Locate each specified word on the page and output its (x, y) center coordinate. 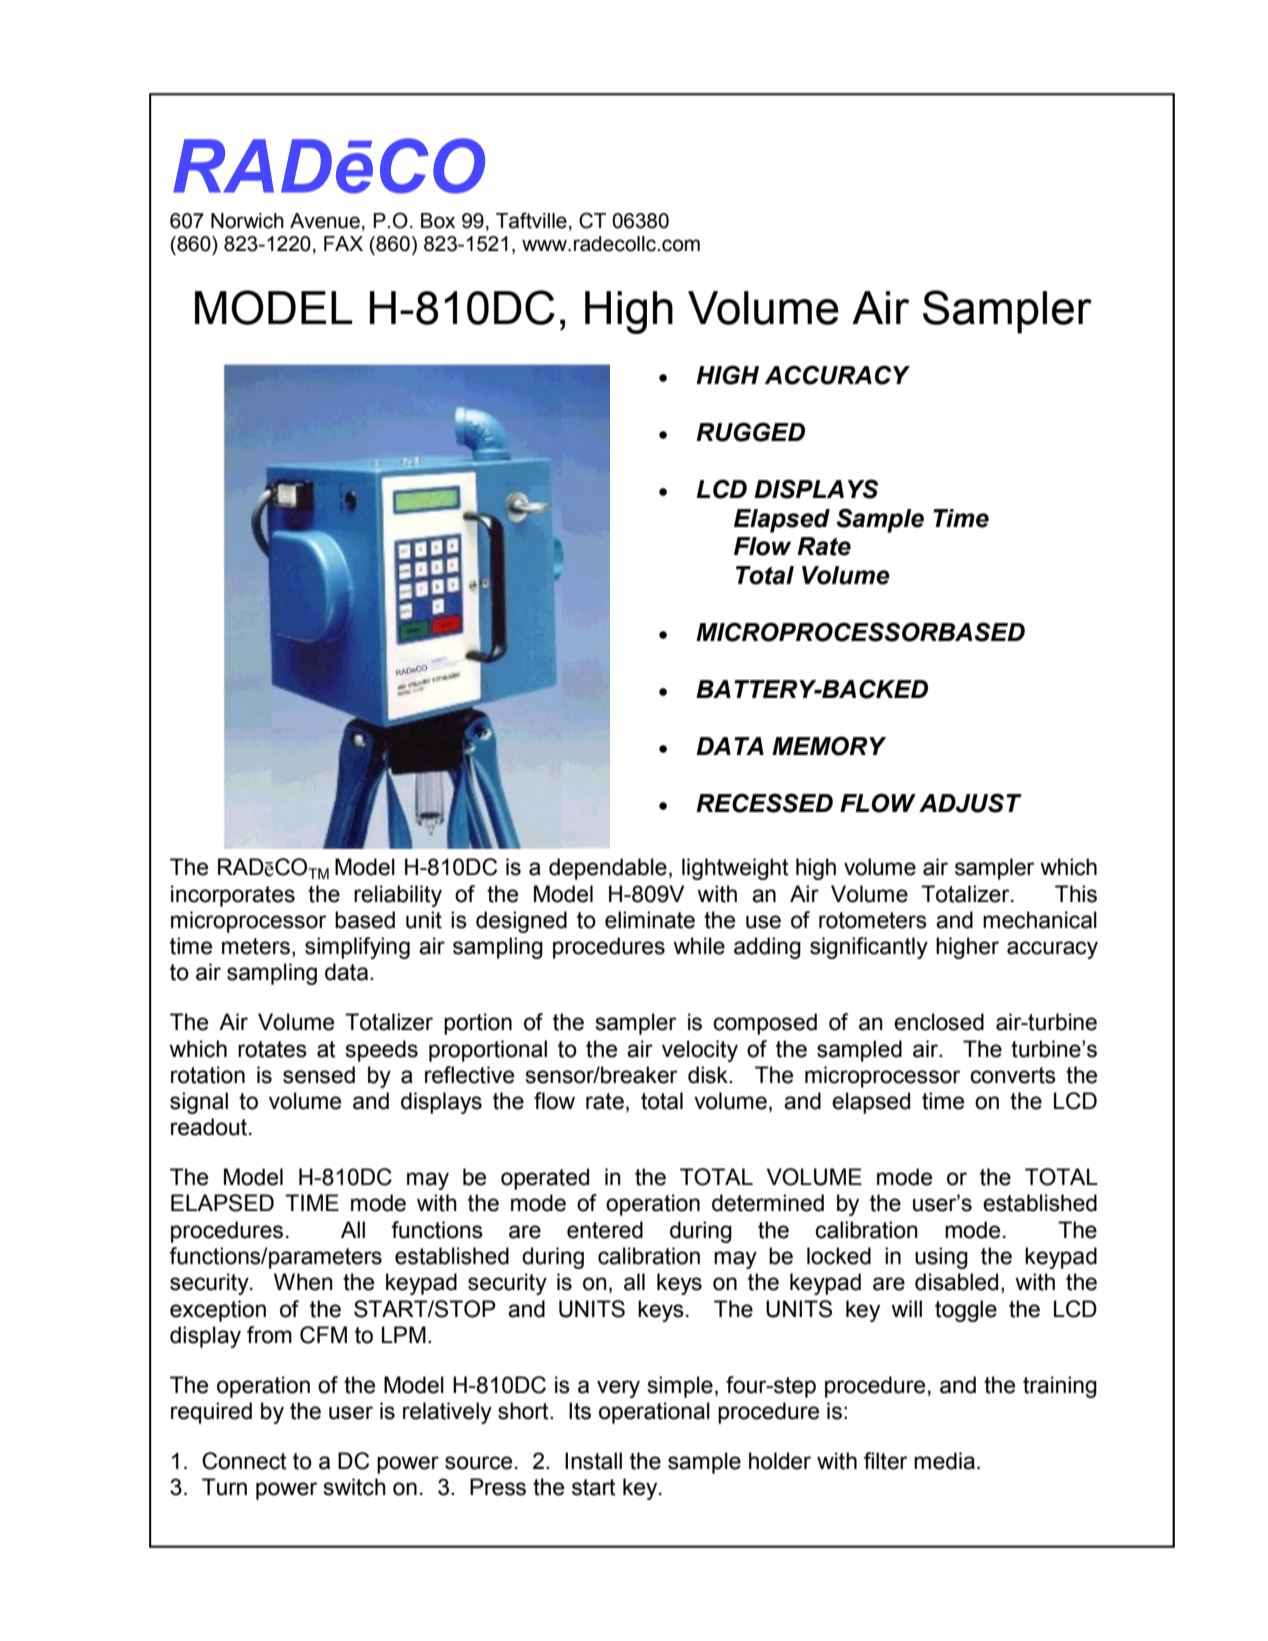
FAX (343, 243)
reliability (398, 896)
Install (593, 1461)
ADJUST (970, 803)
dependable (608, 869)
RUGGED (750, 432)
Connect (244, 1461)
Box (438, 221)
